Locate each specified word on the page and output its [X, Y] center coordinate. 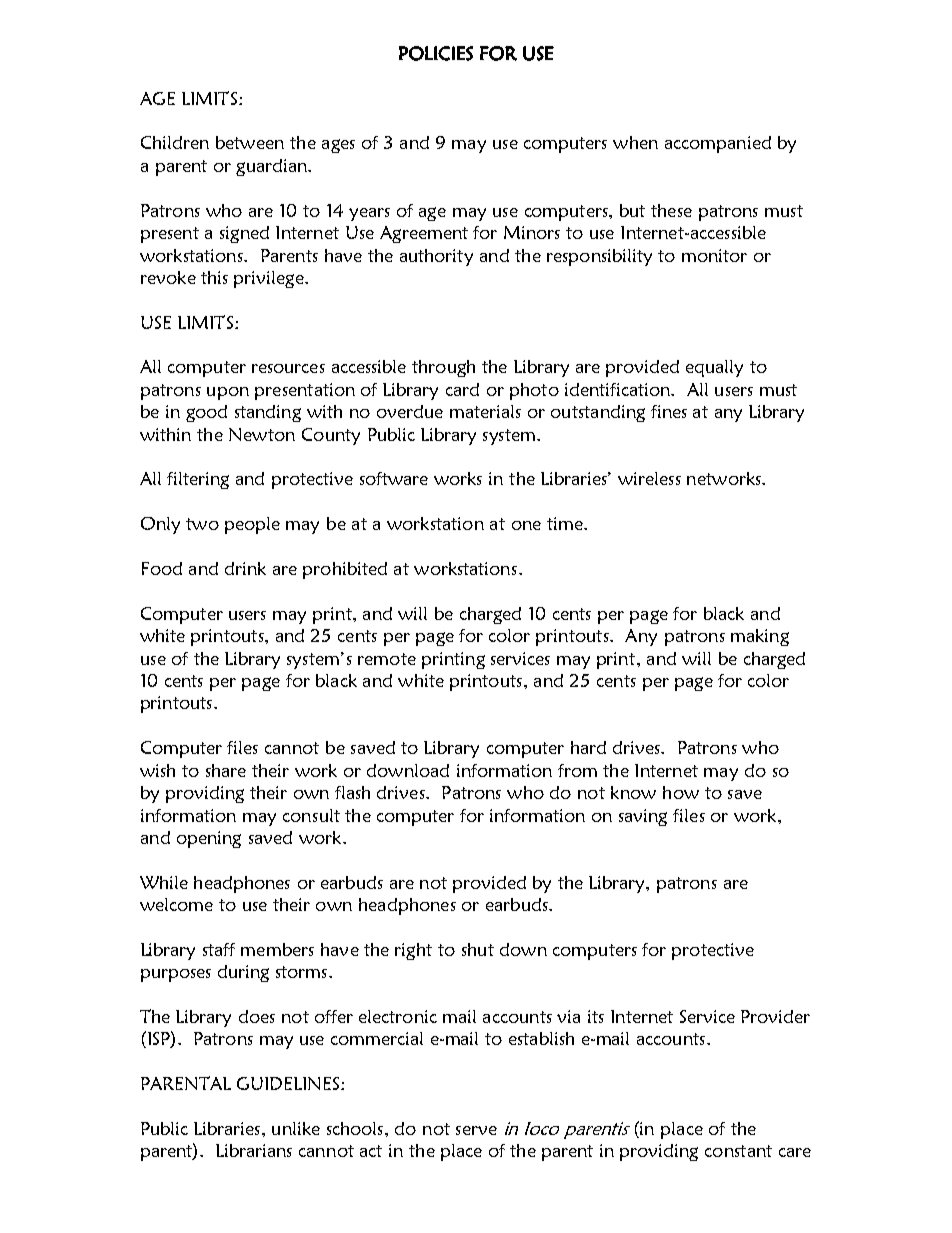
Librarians [254, 1150]
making [760, 637]
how [681, 792]
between [250, 142]
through [443, 368]
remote [387, 659]
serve [476, 1130]
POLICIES [436, 53]
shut [478, 949]
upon [228, 393]
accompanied [718, 144]
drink [245, 568]
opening [209, 839]
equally [714, 368]
